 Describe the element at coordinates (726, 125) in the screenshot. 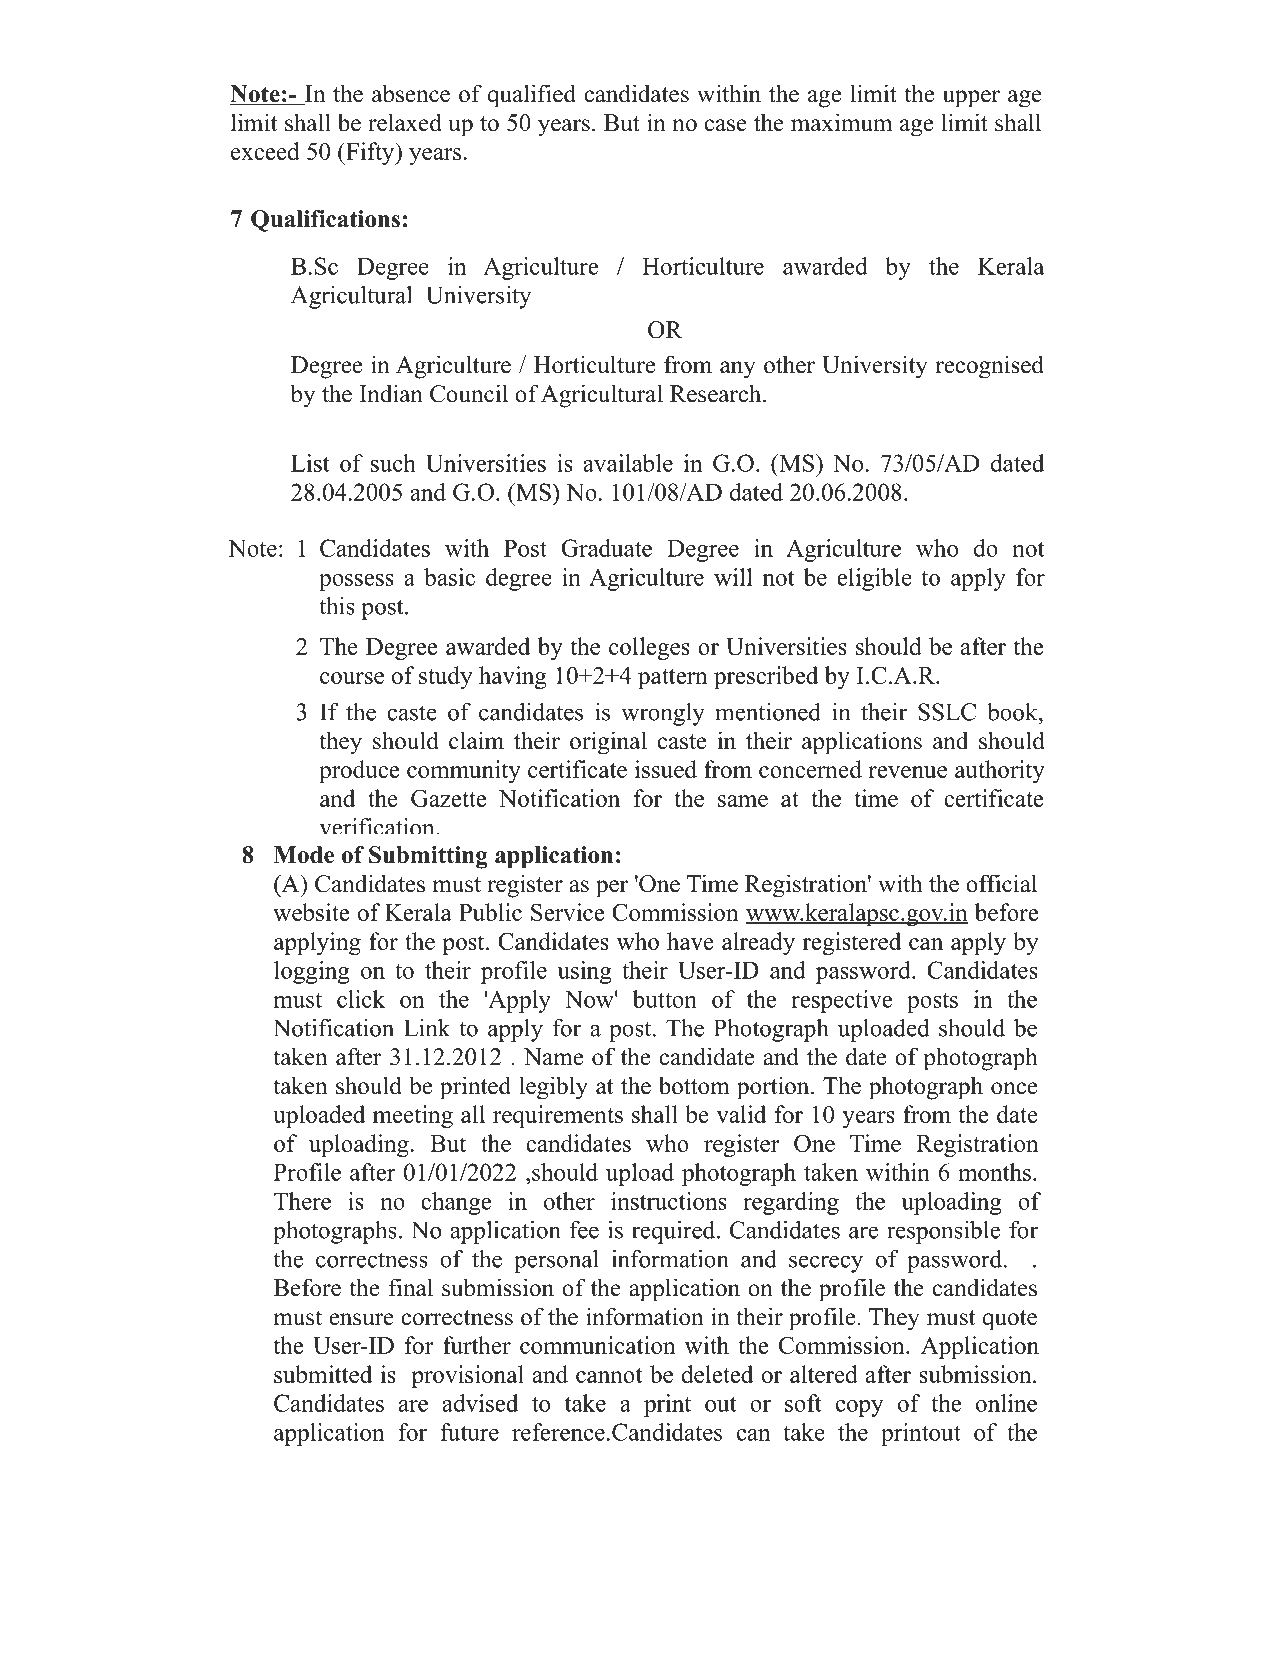

I see `case` at that location.
